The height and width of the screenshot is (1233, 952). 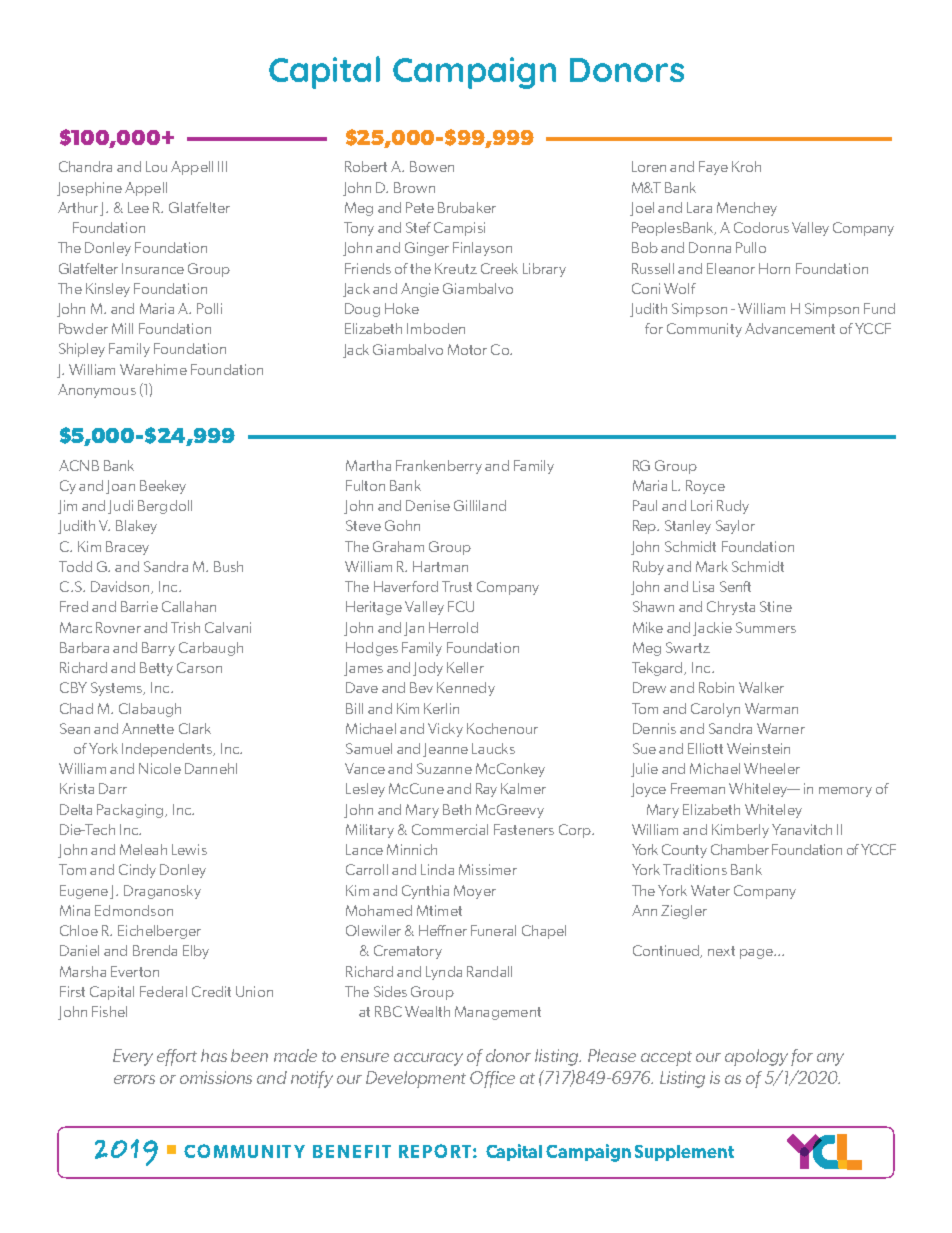 What do you see at coordinates (134, 1079) in the screenshot?
I see `errors` at bounding box center [134, 1079].
